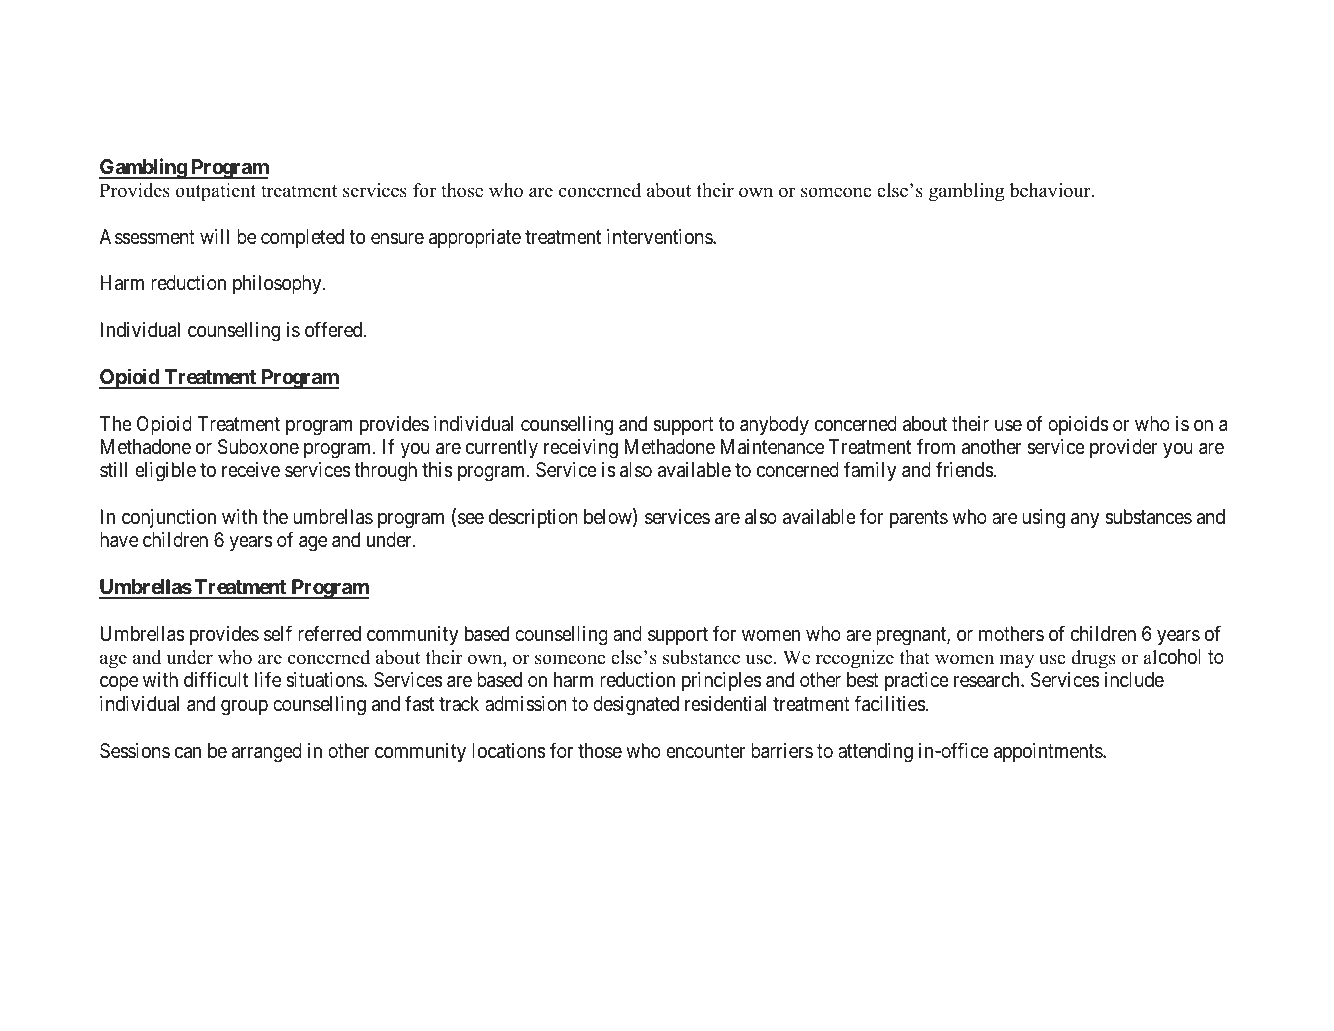 This screenshot has width=1334, height=1031. What do you see at coordinates (705, 751) in the screenshot?
I see `encounter` at bounding box center [705, 751].
